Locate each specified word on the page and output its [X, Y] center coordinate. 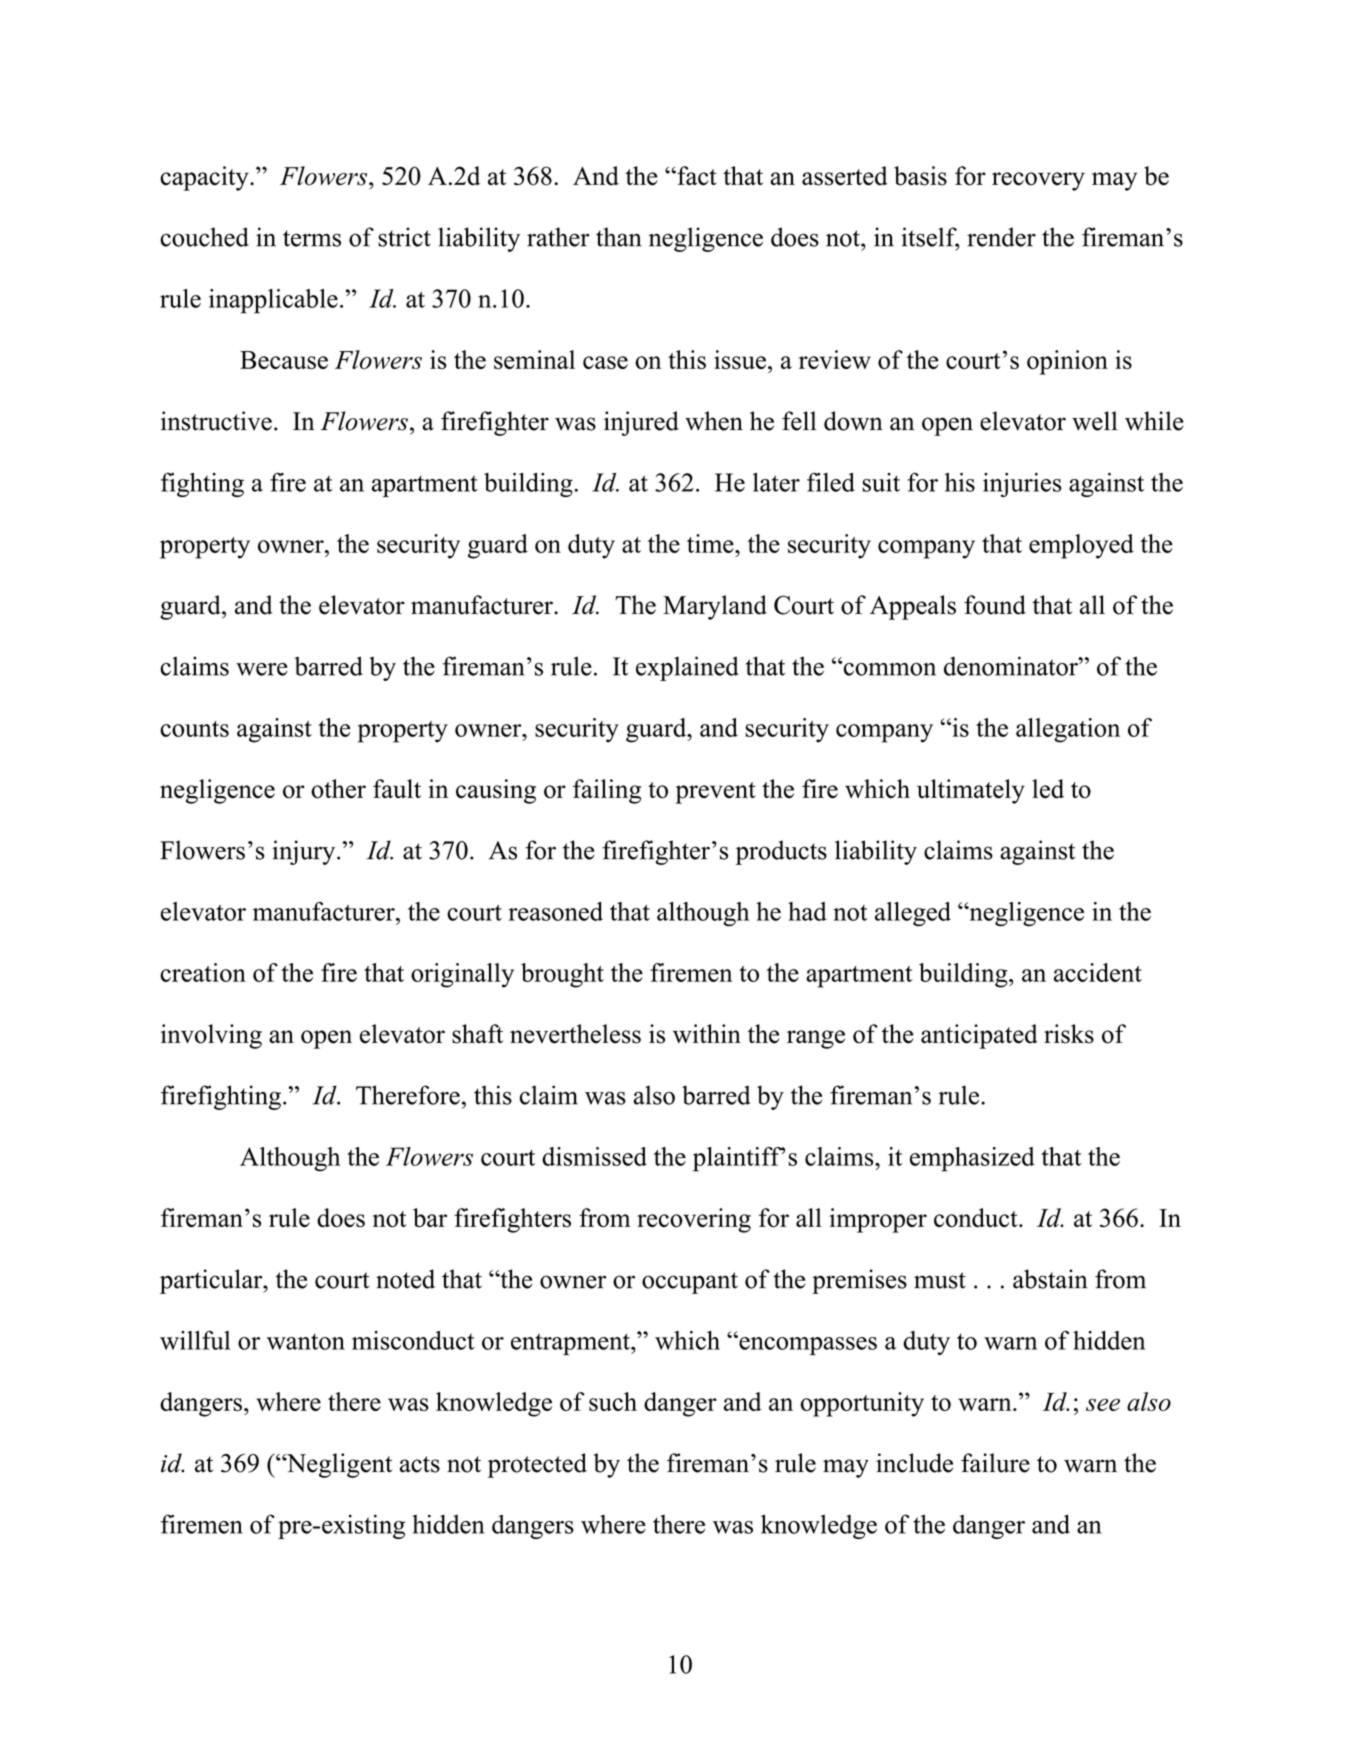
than [619, 237]
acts [420, 1464]
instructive [216, 421]
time [711, 543]
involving [211, 1036]
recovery [1038, 181]
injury [305, 852]
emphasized [972, 1159]
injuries [1022, 485]
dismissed [594, 1156]
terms [312, 238]
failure [995, 1463]
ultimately [971, 791]
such [613, 1401]
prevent [715, 793]
